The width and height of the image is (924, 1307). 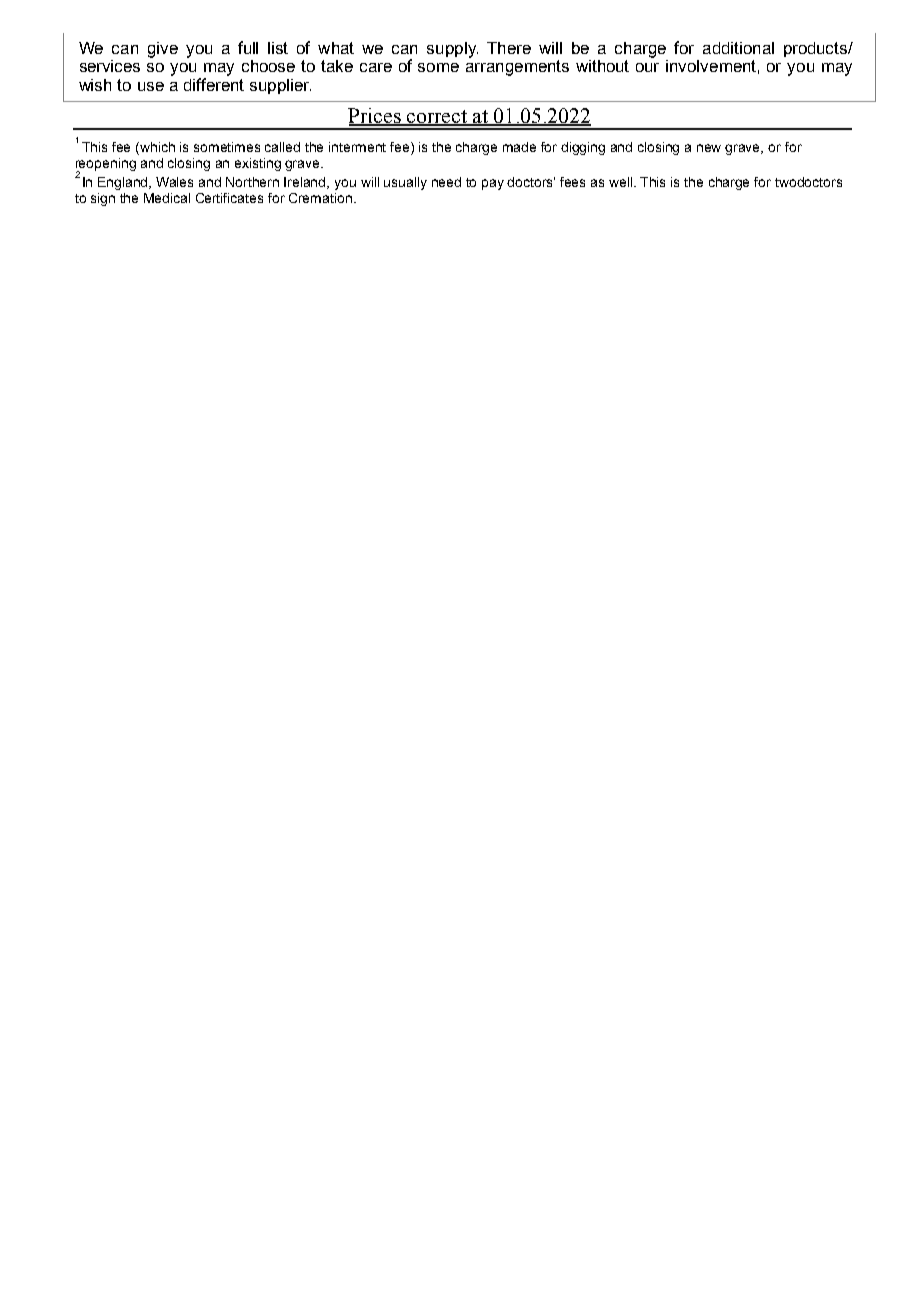 What do you see at coordinates (738, 48) in the image?
I see `additional` at bounding box center [738, 48].
